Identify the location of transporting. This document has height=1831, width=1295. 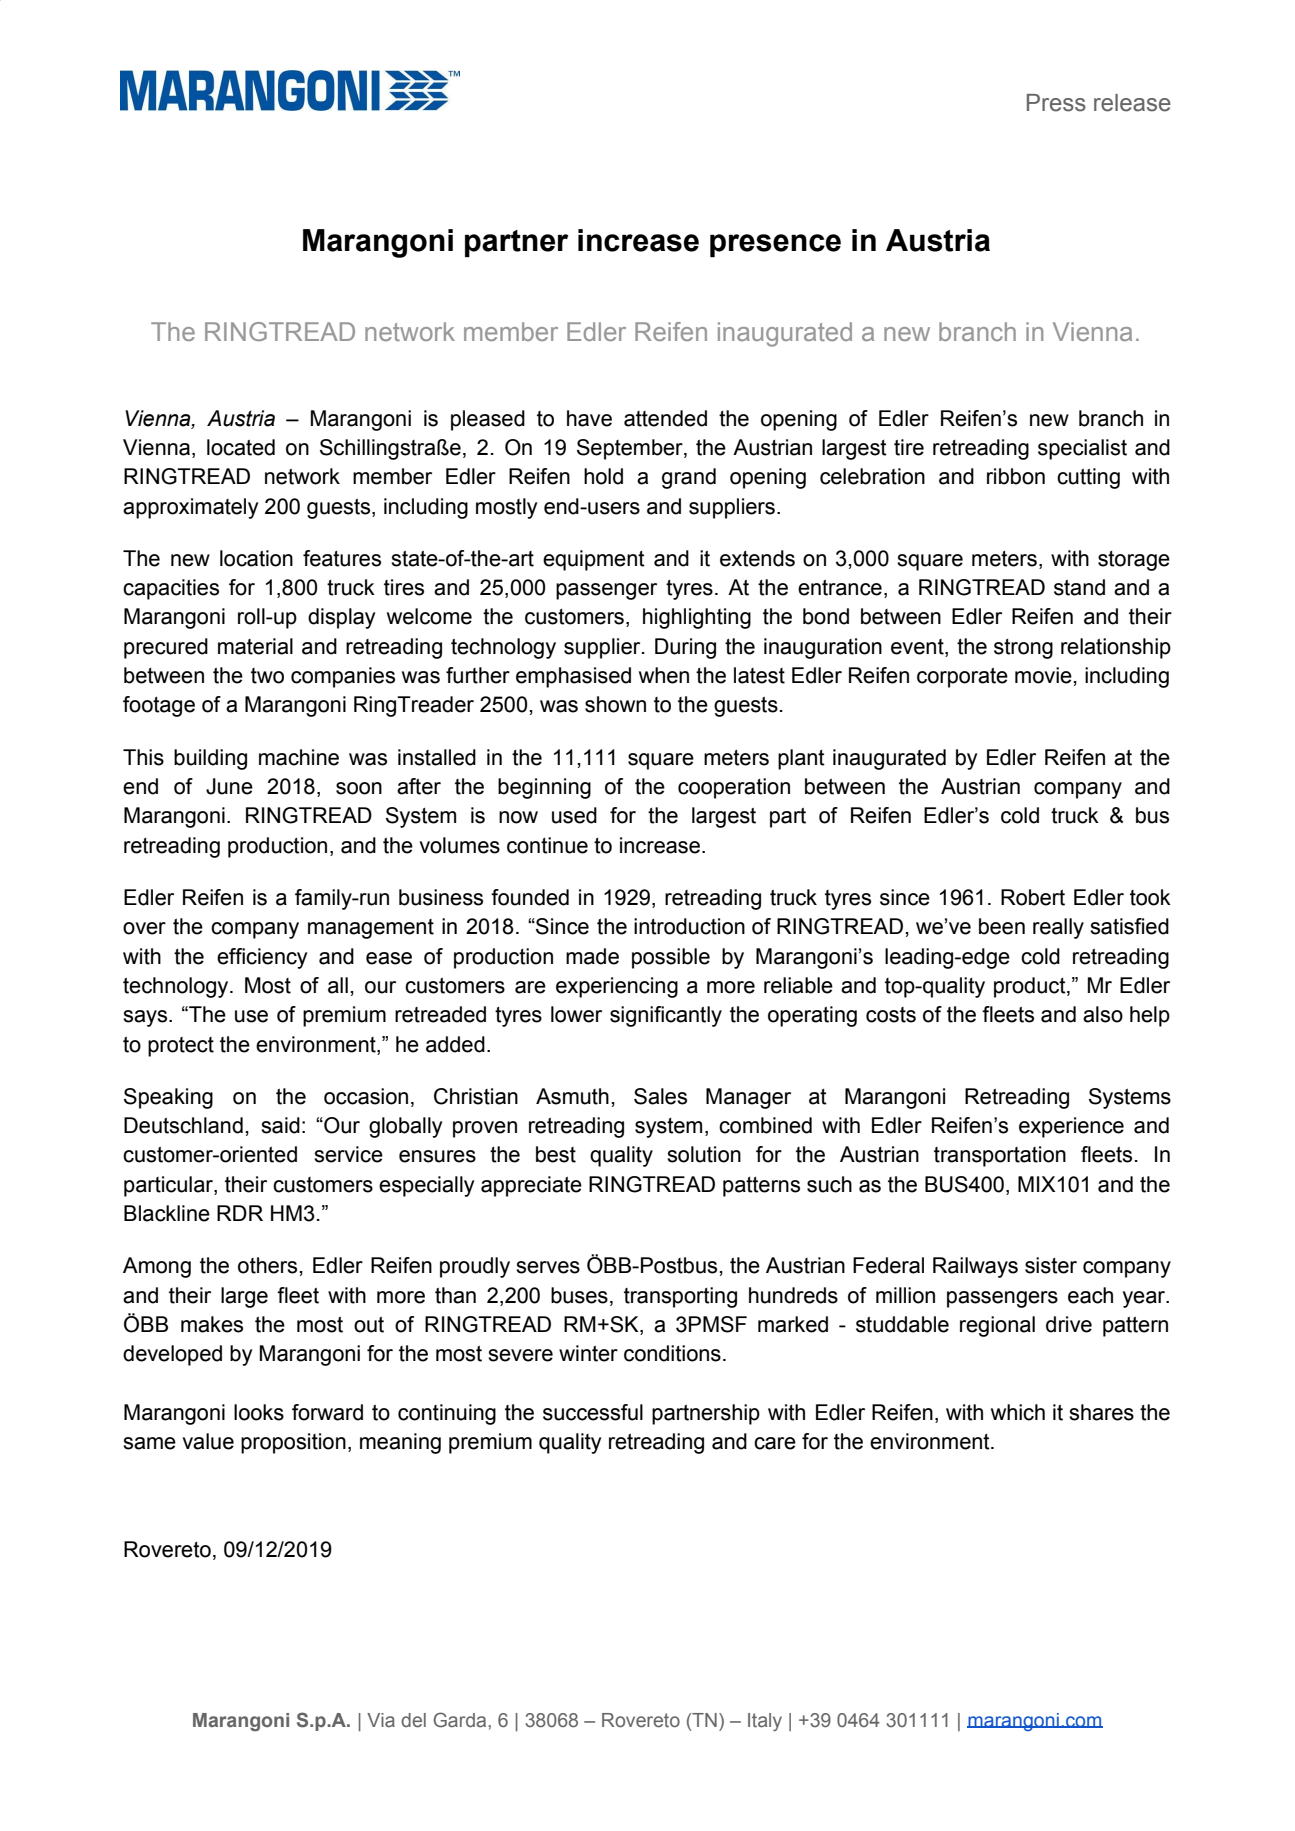
(680, 1297).
